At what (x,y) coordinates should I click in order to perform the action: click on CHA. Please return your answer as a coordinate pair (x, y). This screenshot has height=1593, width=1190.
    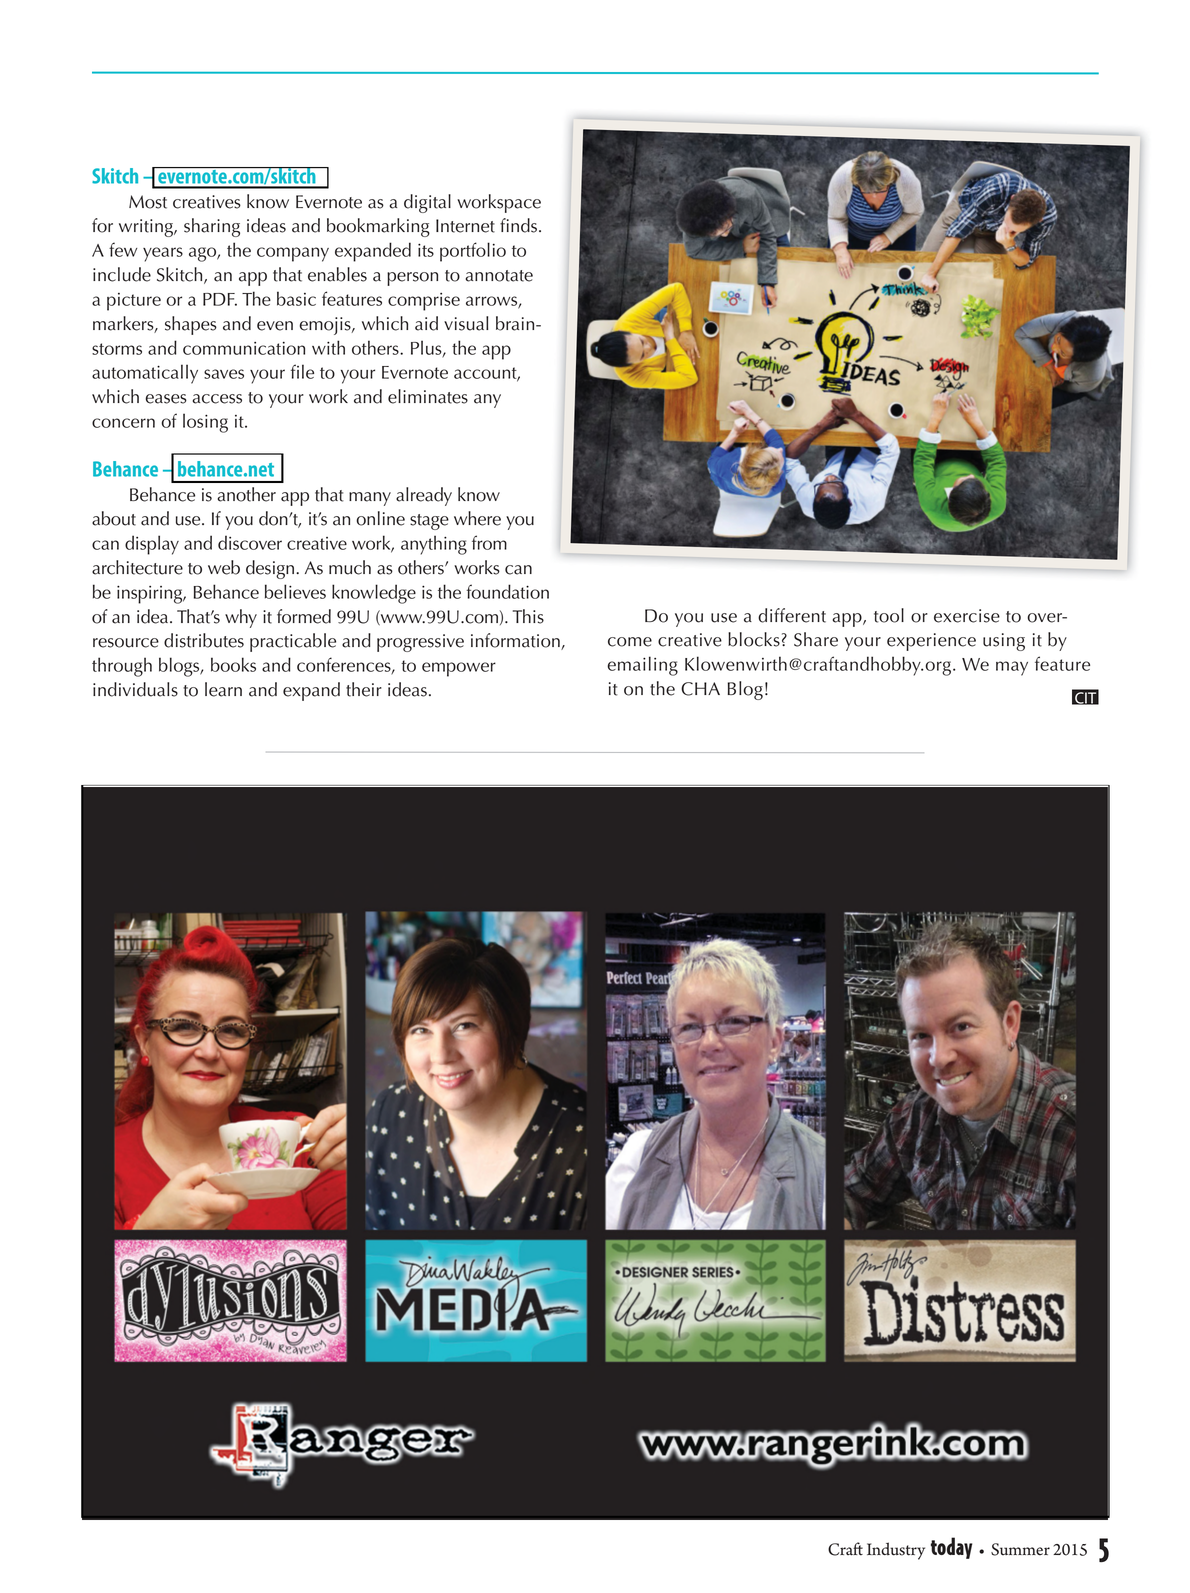
    Looking at the image, I should click on (700, 689).
